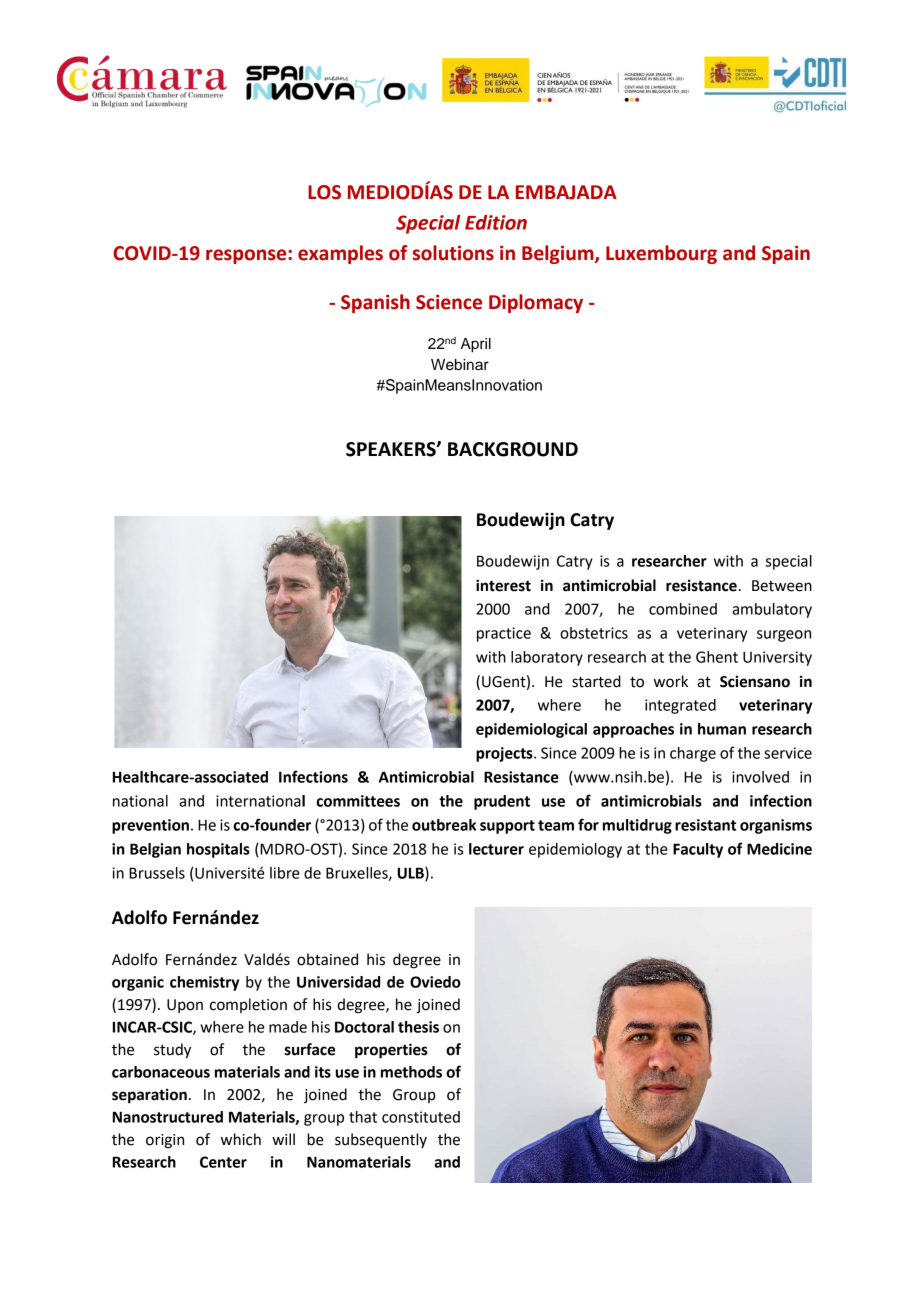 This image has height=1307, width=924. What do you see at coordinates (503, 585) in the image?
I see `interest` at bounding box center [503, 585].
